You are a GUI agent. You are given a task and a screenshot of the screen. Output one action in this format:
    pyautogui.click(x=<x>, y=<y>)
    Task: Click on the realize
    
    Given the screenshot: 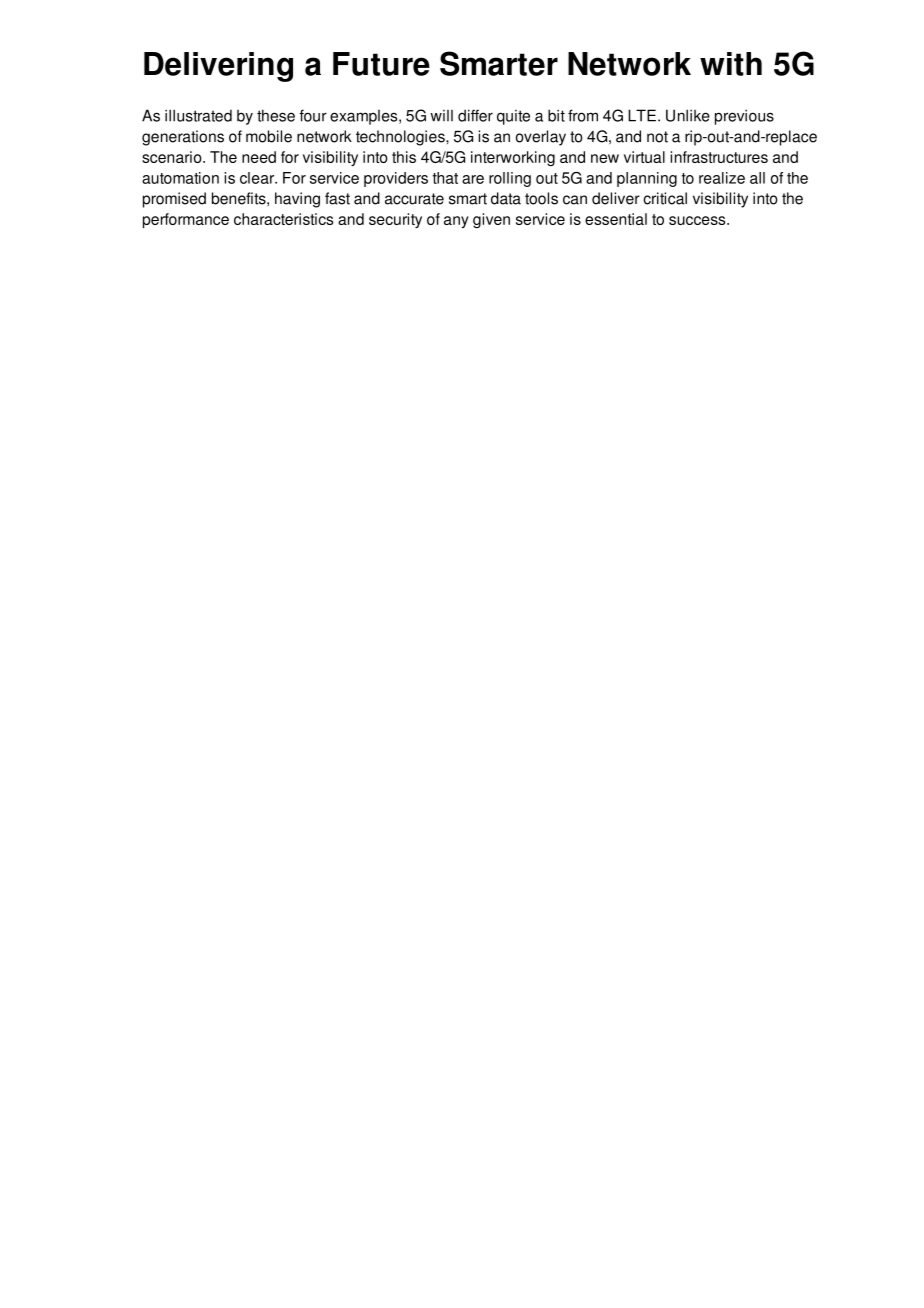 What is the action you would take?
    pyautogui.click(x=722, y=178)
